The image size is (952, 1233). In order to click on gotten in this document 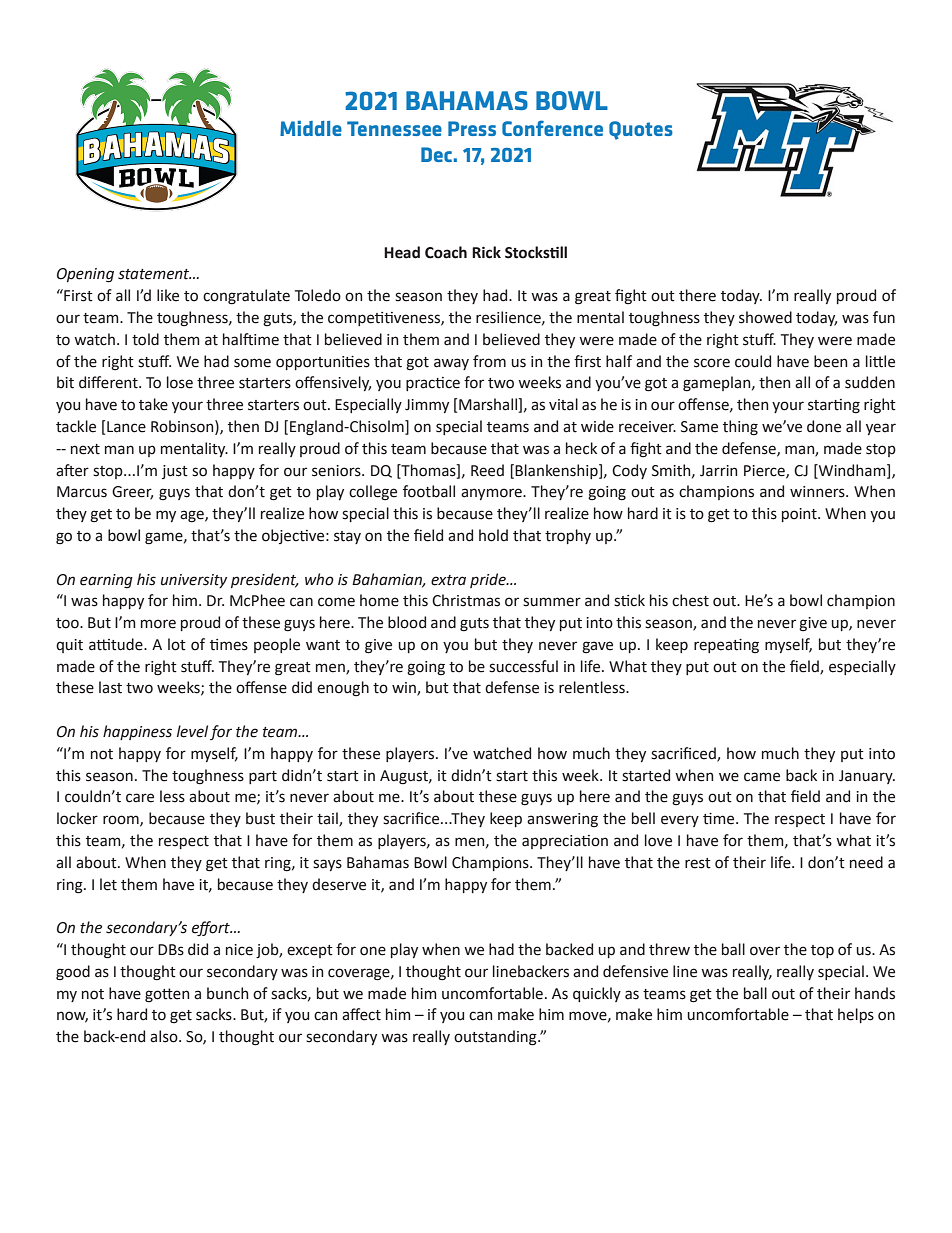, I will do `click(167, 995)`.
